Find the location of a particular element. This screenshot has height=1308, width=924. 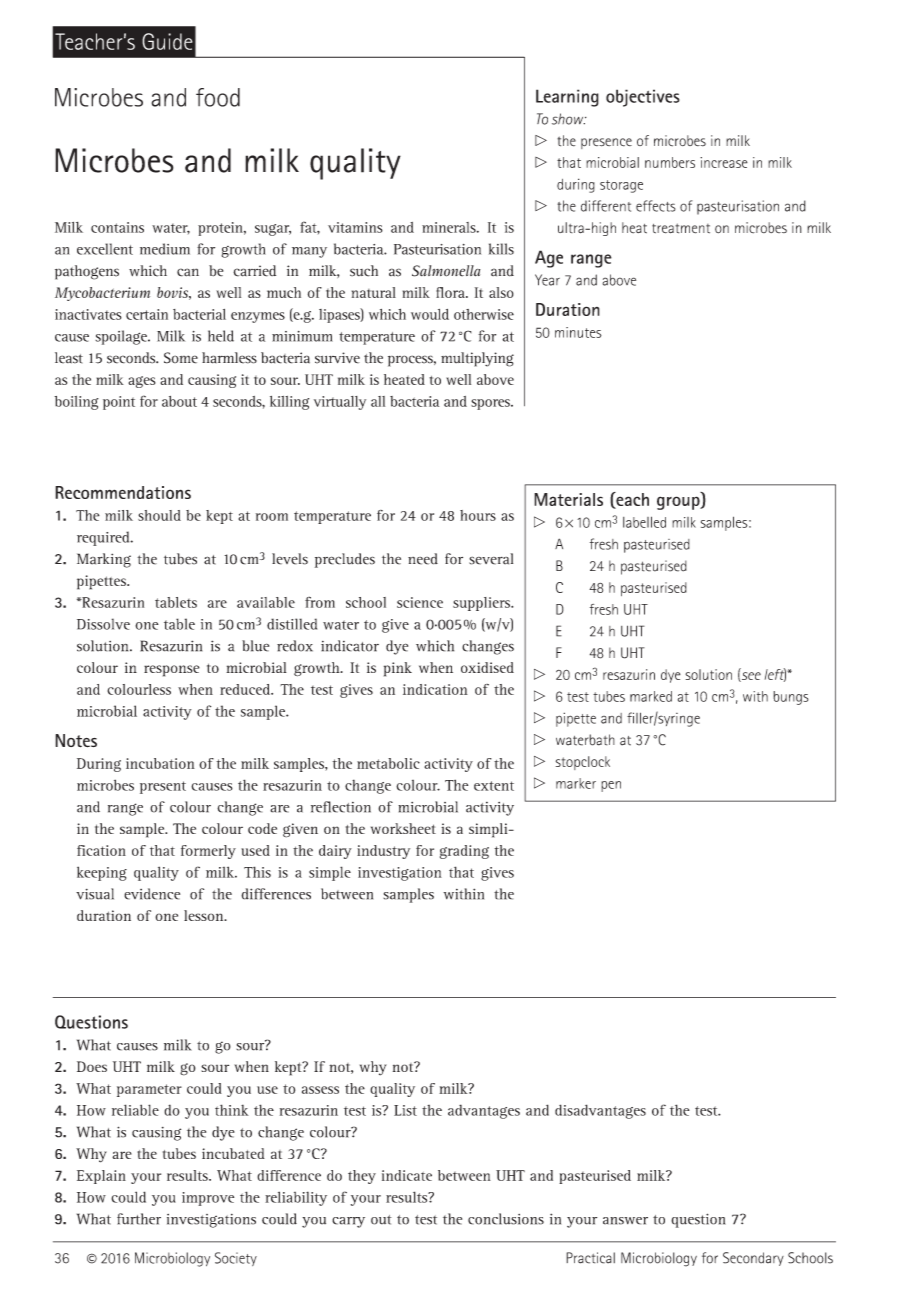

Learning is located at coordinates (567, 98).
